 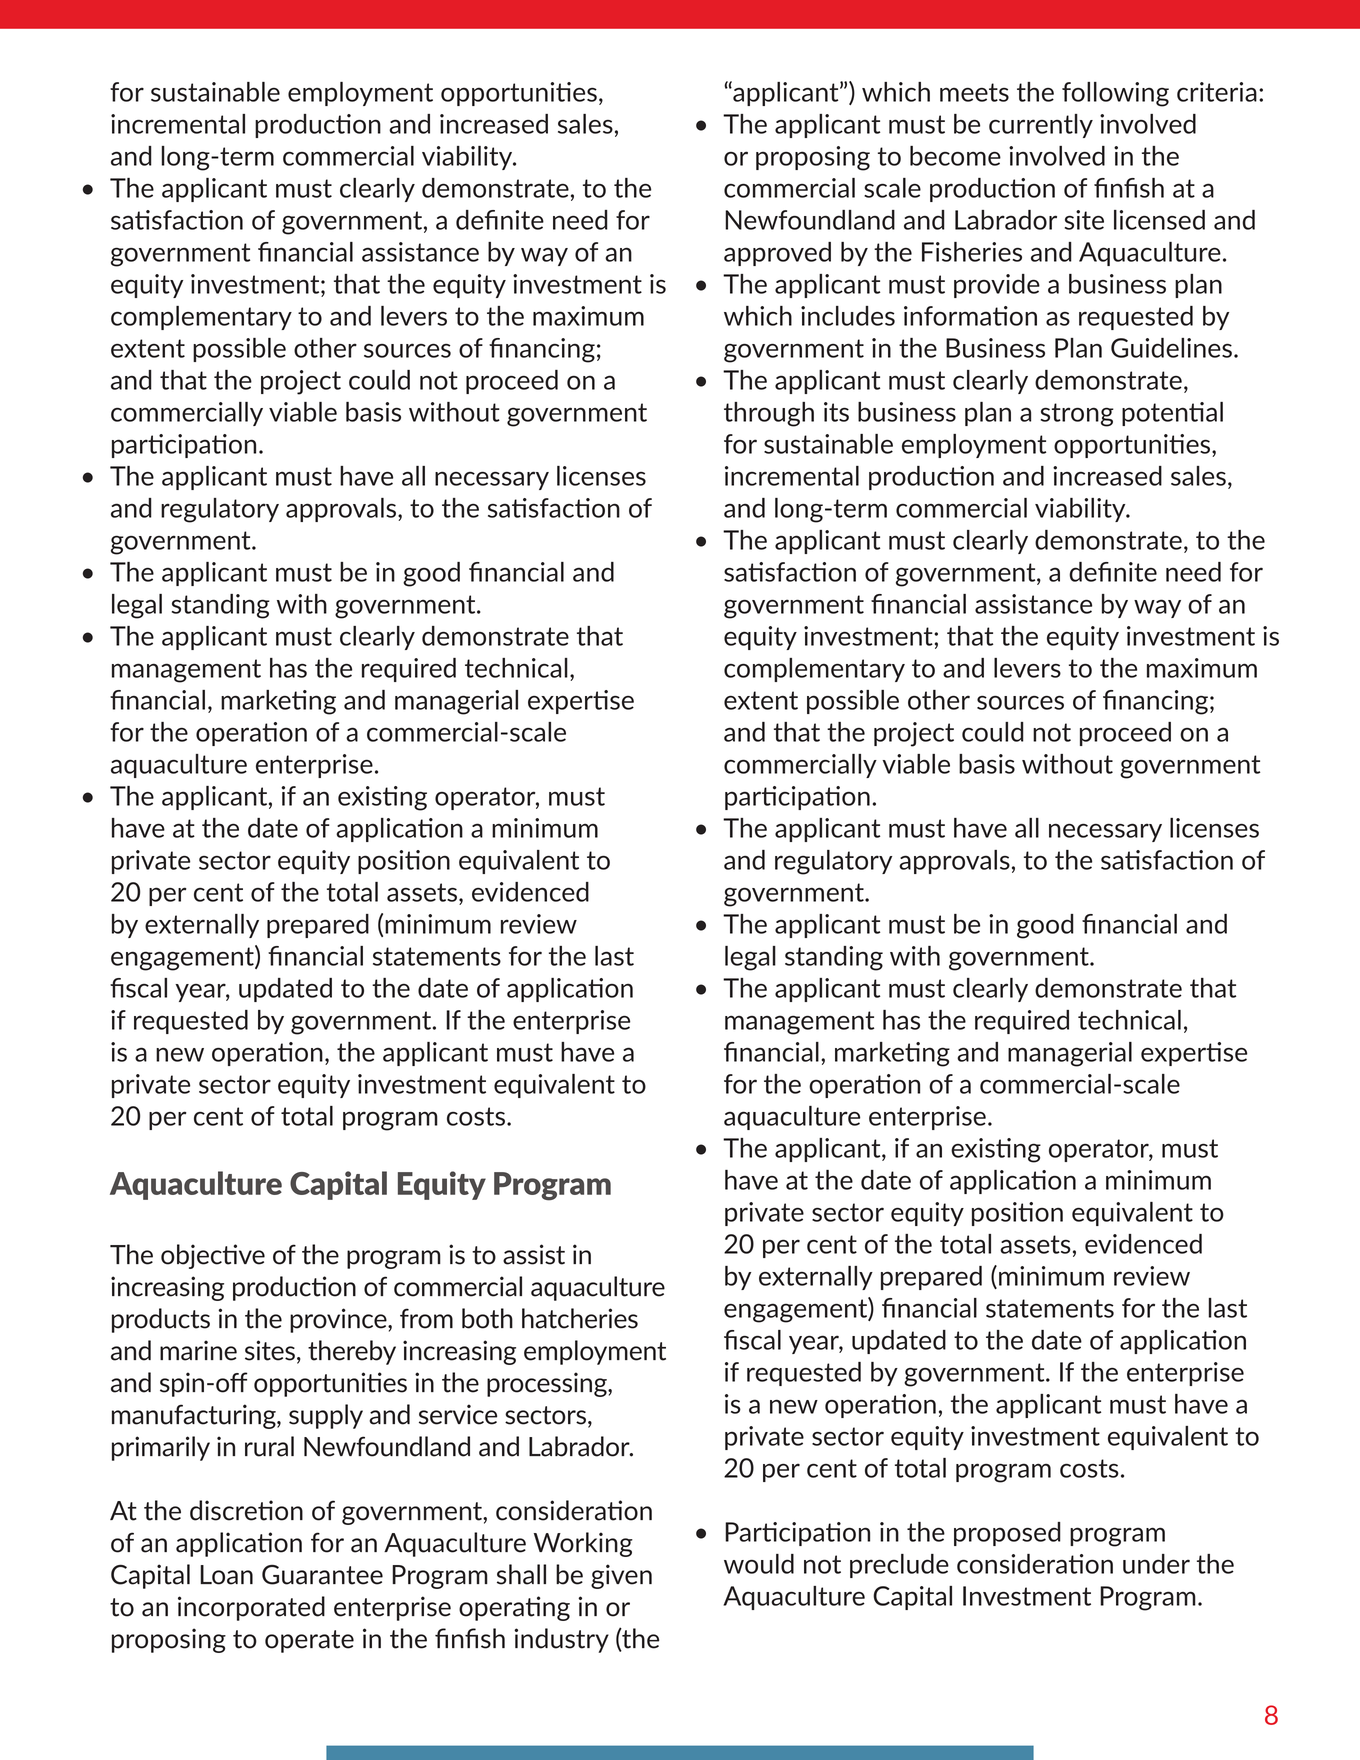 What do you see at coordinates (1041, 126) in the page?
I see `currently` at bounding box center [1041, 126].
